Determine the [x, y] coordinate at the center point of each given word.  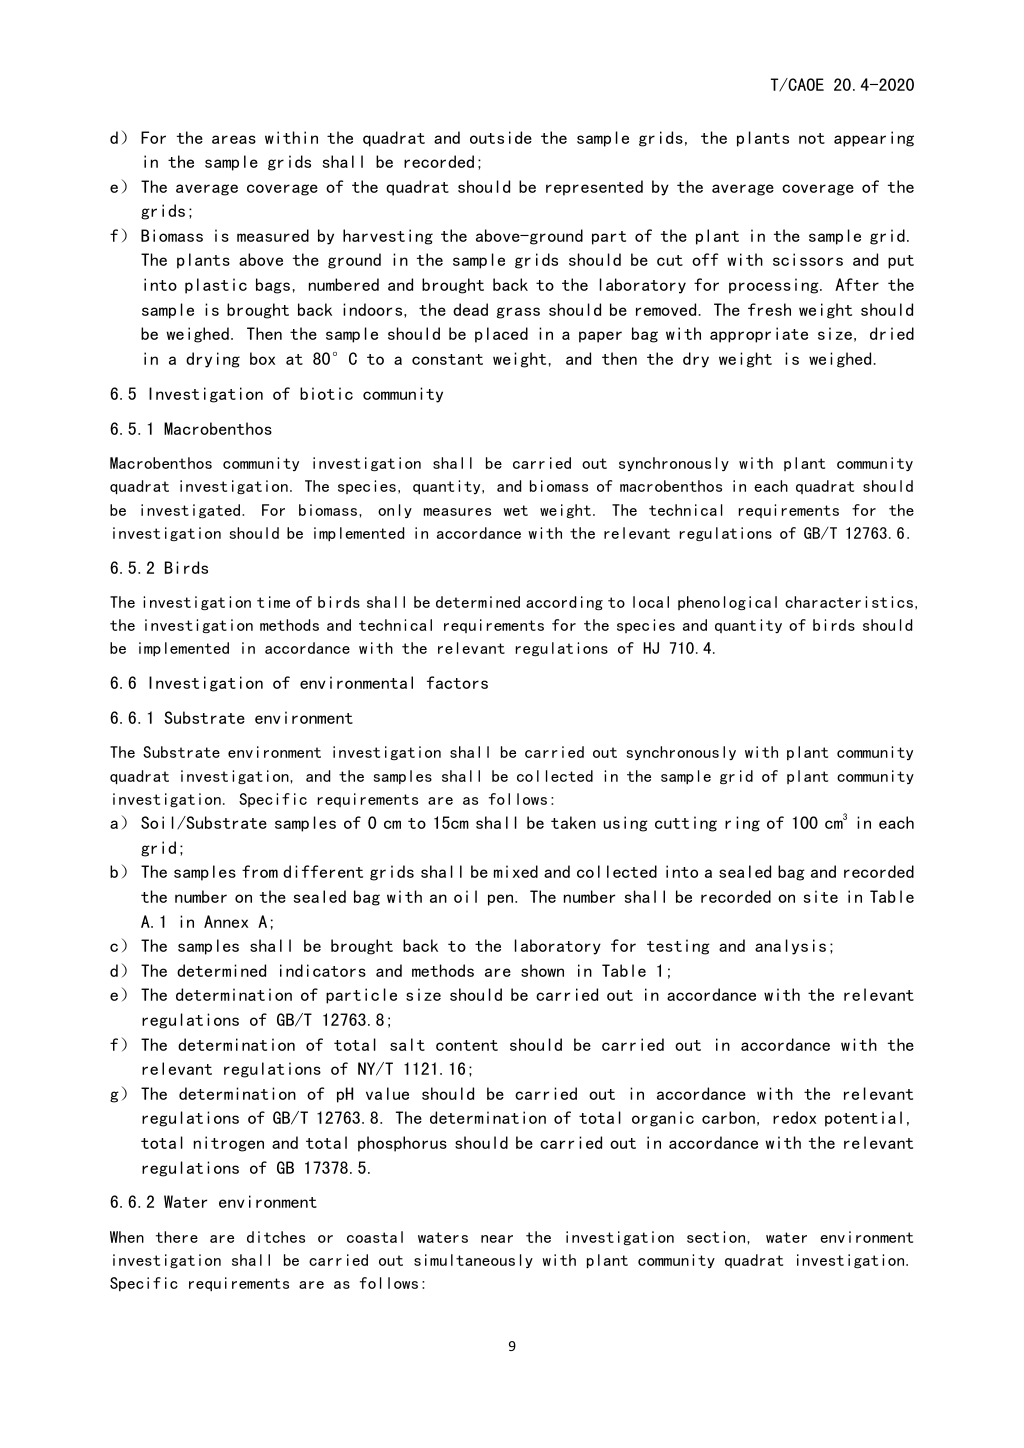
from [260, 871]
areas [234, 139]
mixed [516, 871]
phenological [727, 603]
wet [515, 510]
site [821, 896]
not [812, 138]
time [273, 602]
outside [501, 137]
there [177, 1237]
